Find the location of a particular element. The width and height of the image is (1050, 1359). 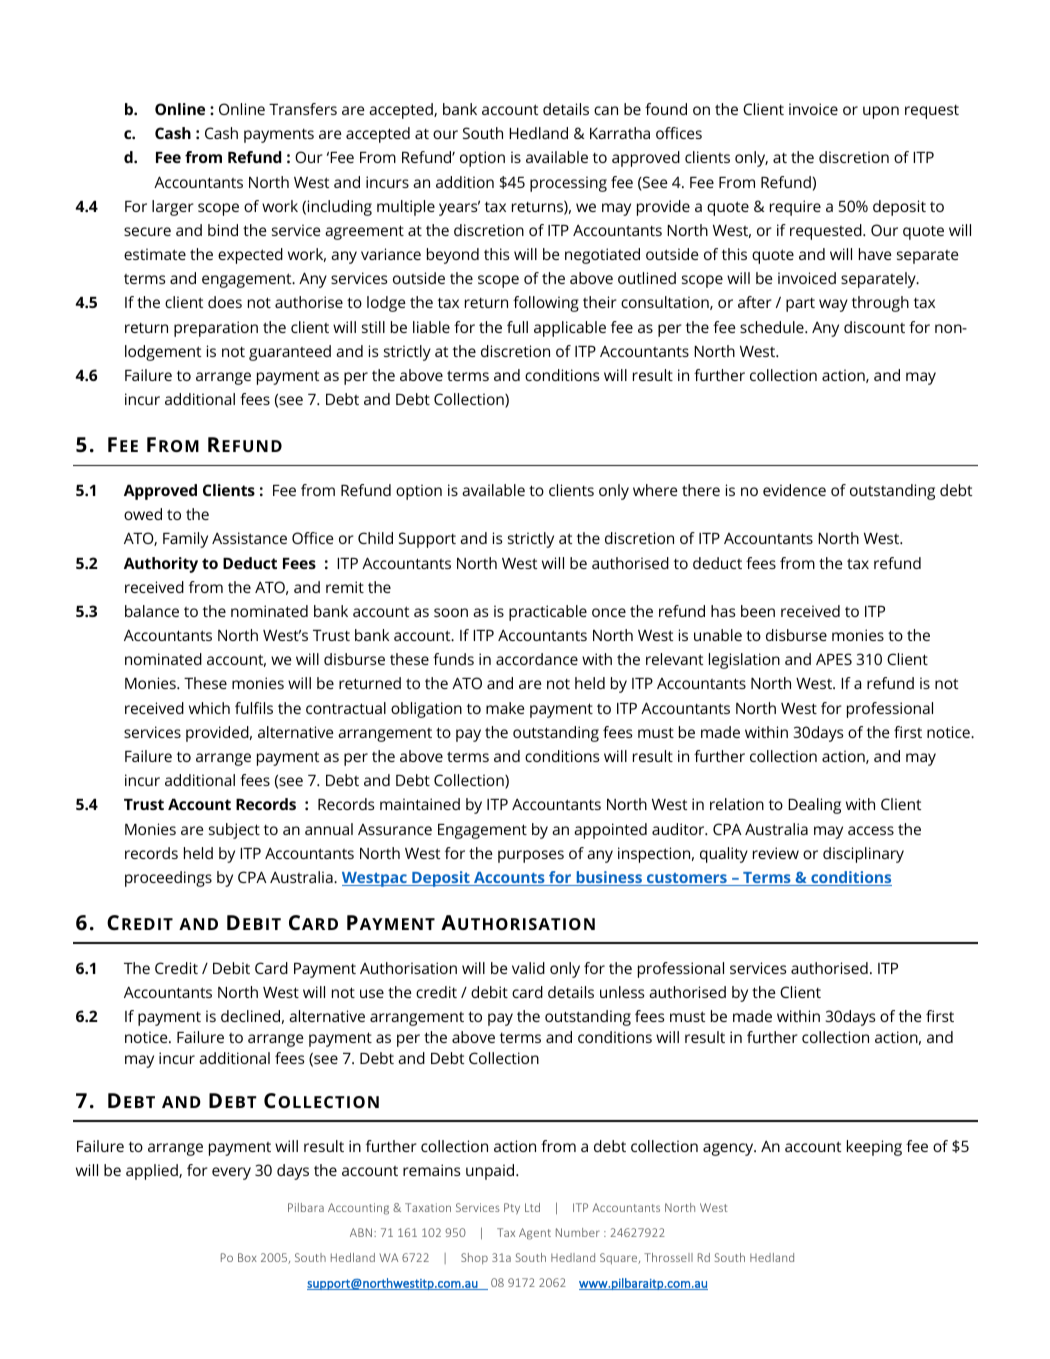

APES is located at coordinates (834, 659).
